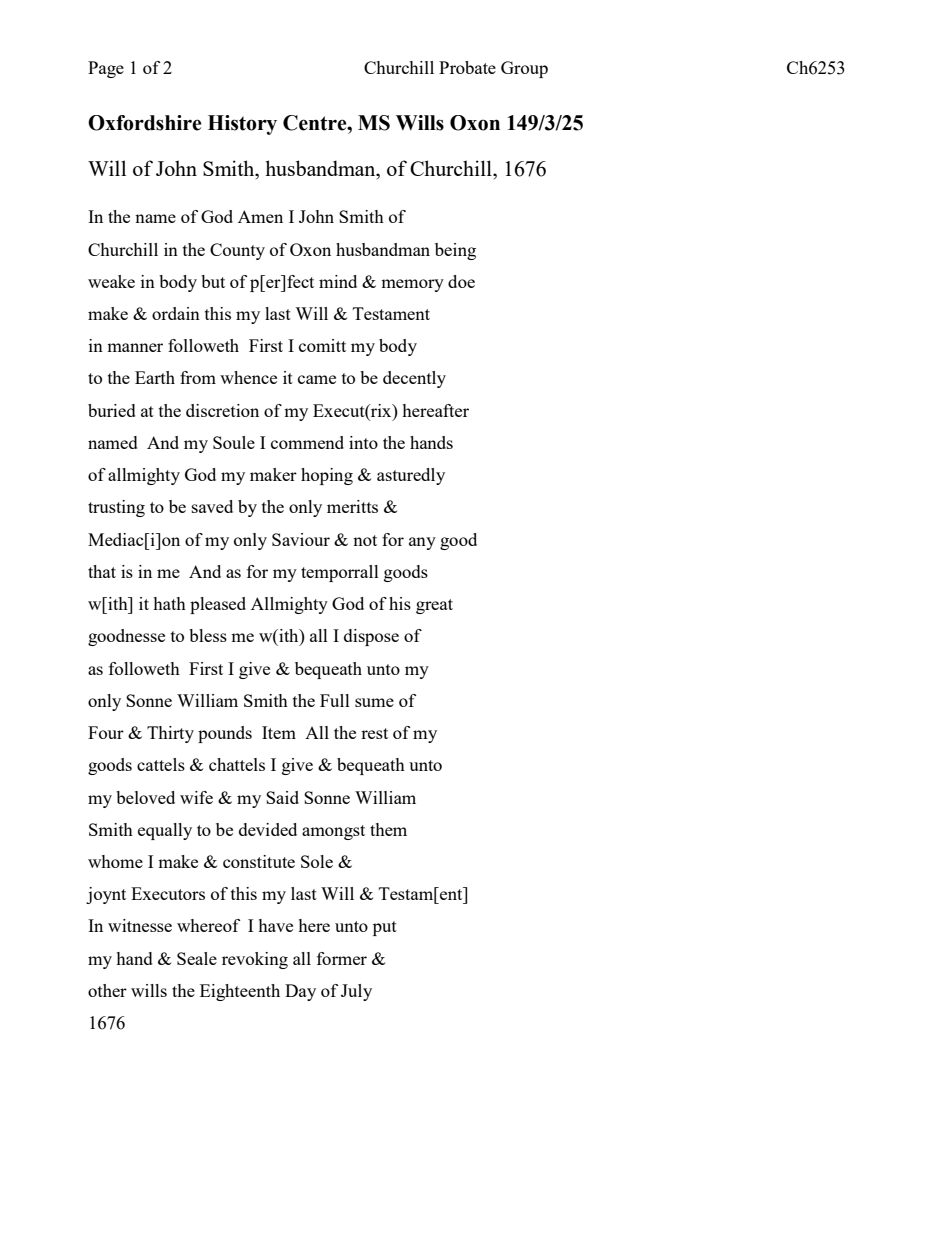 The height and width of the screenshot is (1233, 952). Describe the element at coordinates (197, 958) in the screenshot. I see `Seale` at that location.
